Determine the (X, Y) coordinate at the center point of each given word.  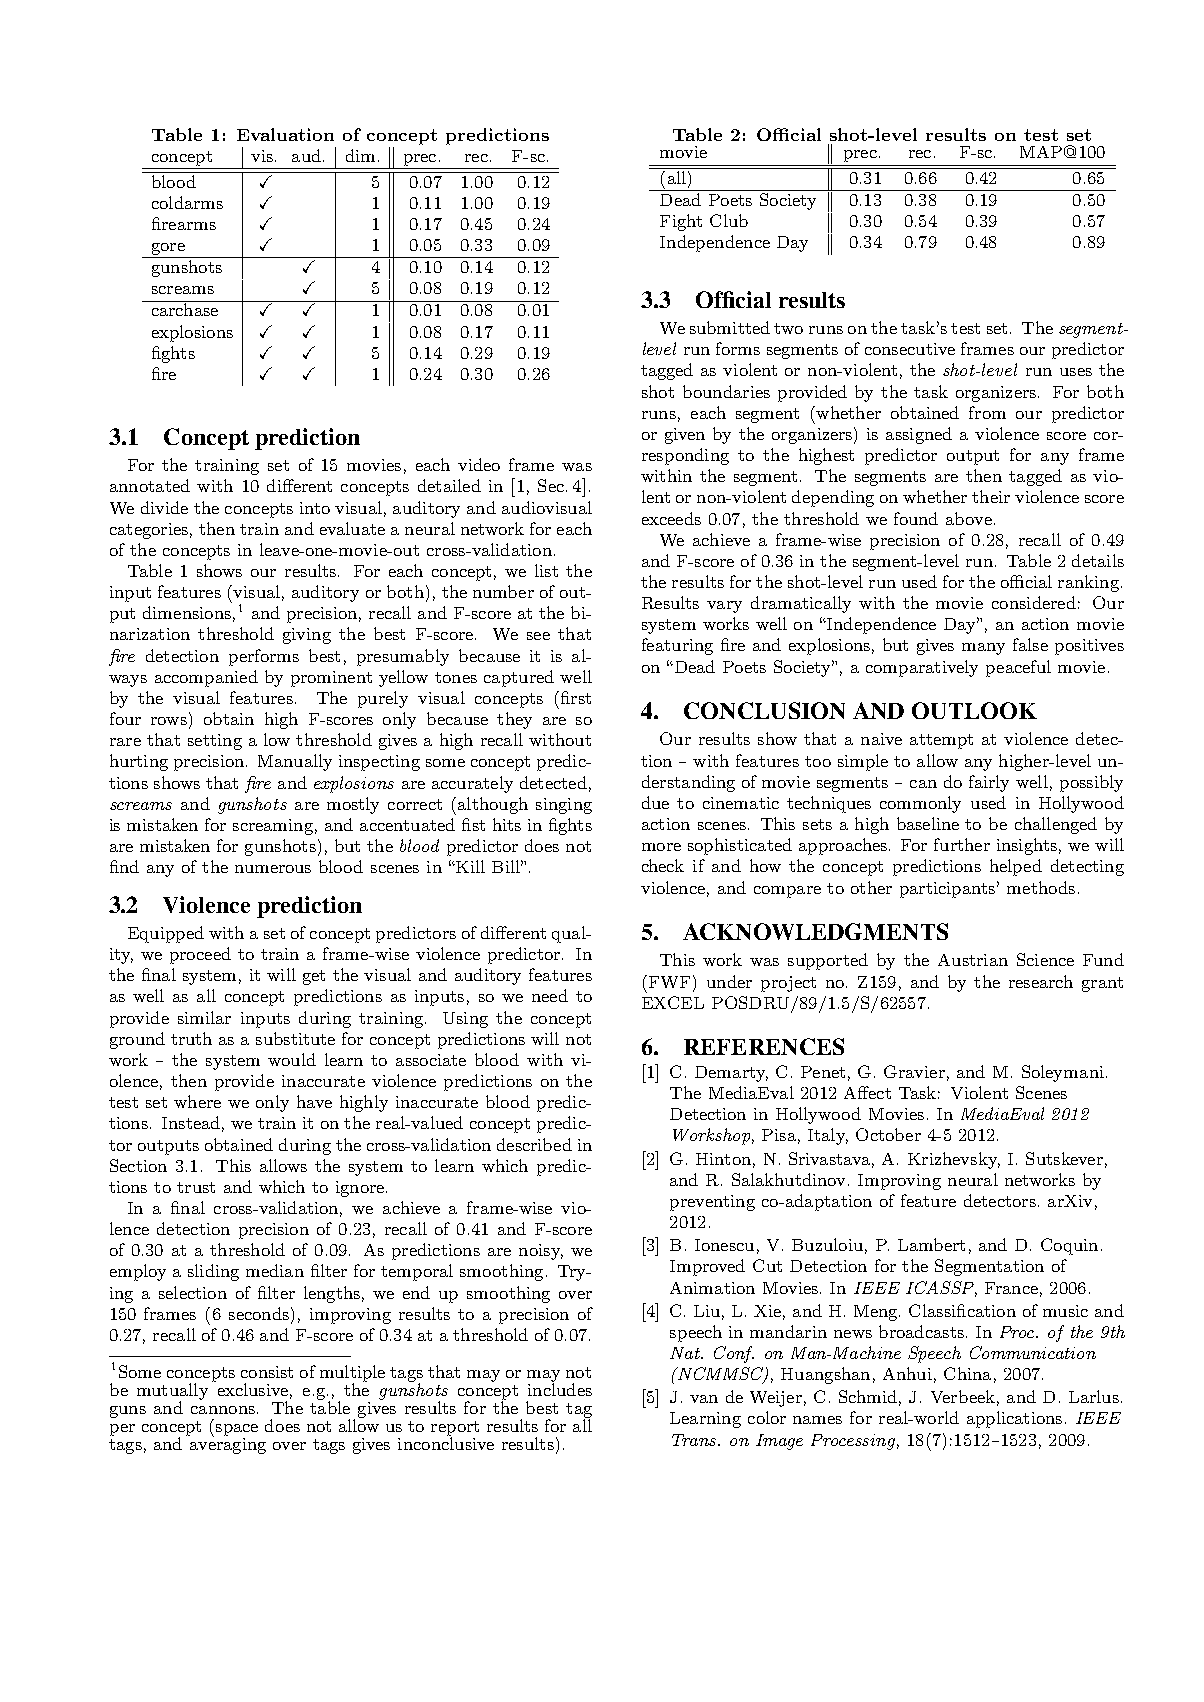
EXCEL (673, 1002)
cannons (223, 1410)
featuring (677, 646)
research (1041, 981)
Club (729, 220)
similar (204, 1017)
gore (168, 249)
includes (560, 1388)
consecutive (910, 349)
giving (307, 636)
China (967, 1373)
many (983, 649)
